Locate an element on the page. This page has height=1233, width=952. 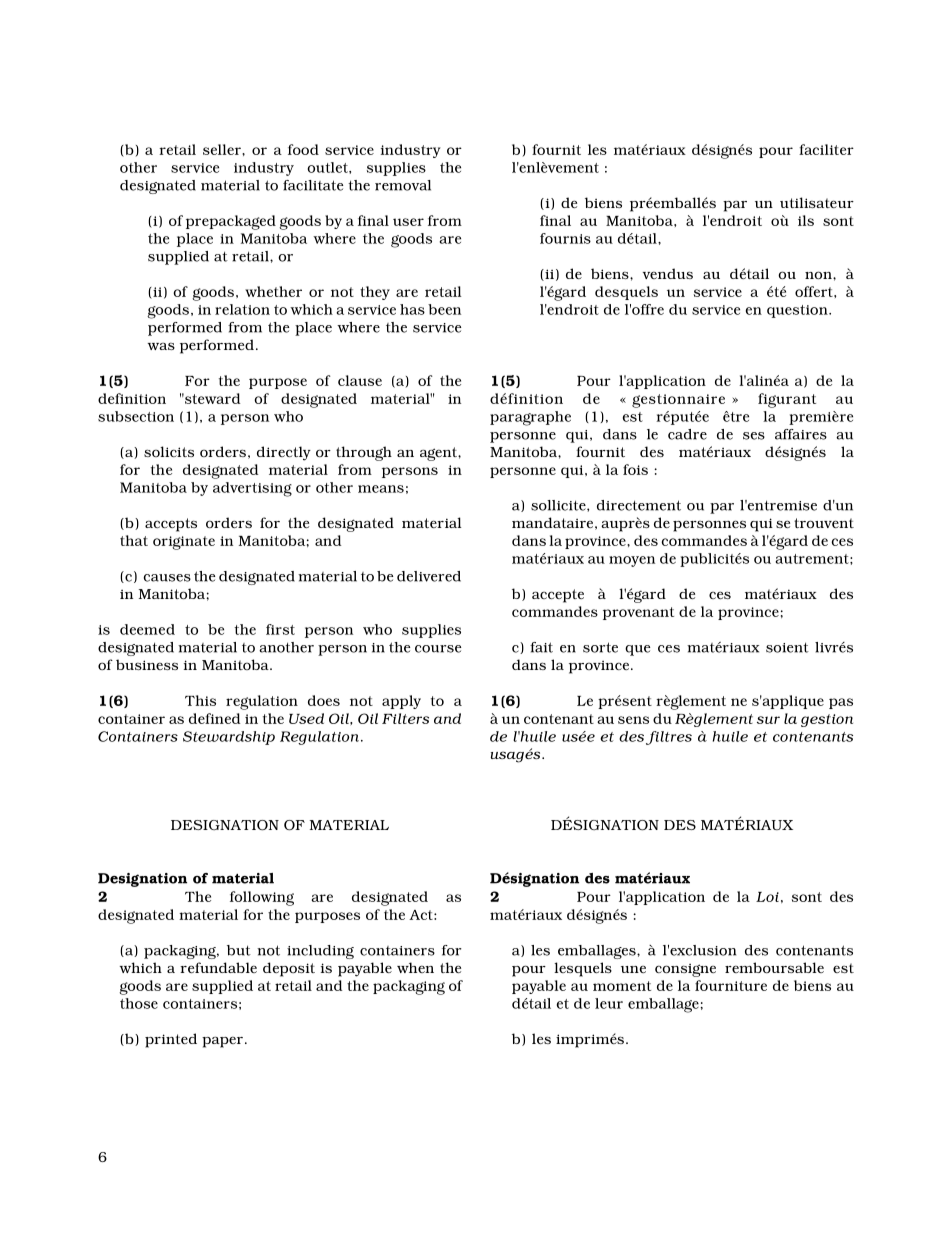
sur is located at coordinates (768, 720).
